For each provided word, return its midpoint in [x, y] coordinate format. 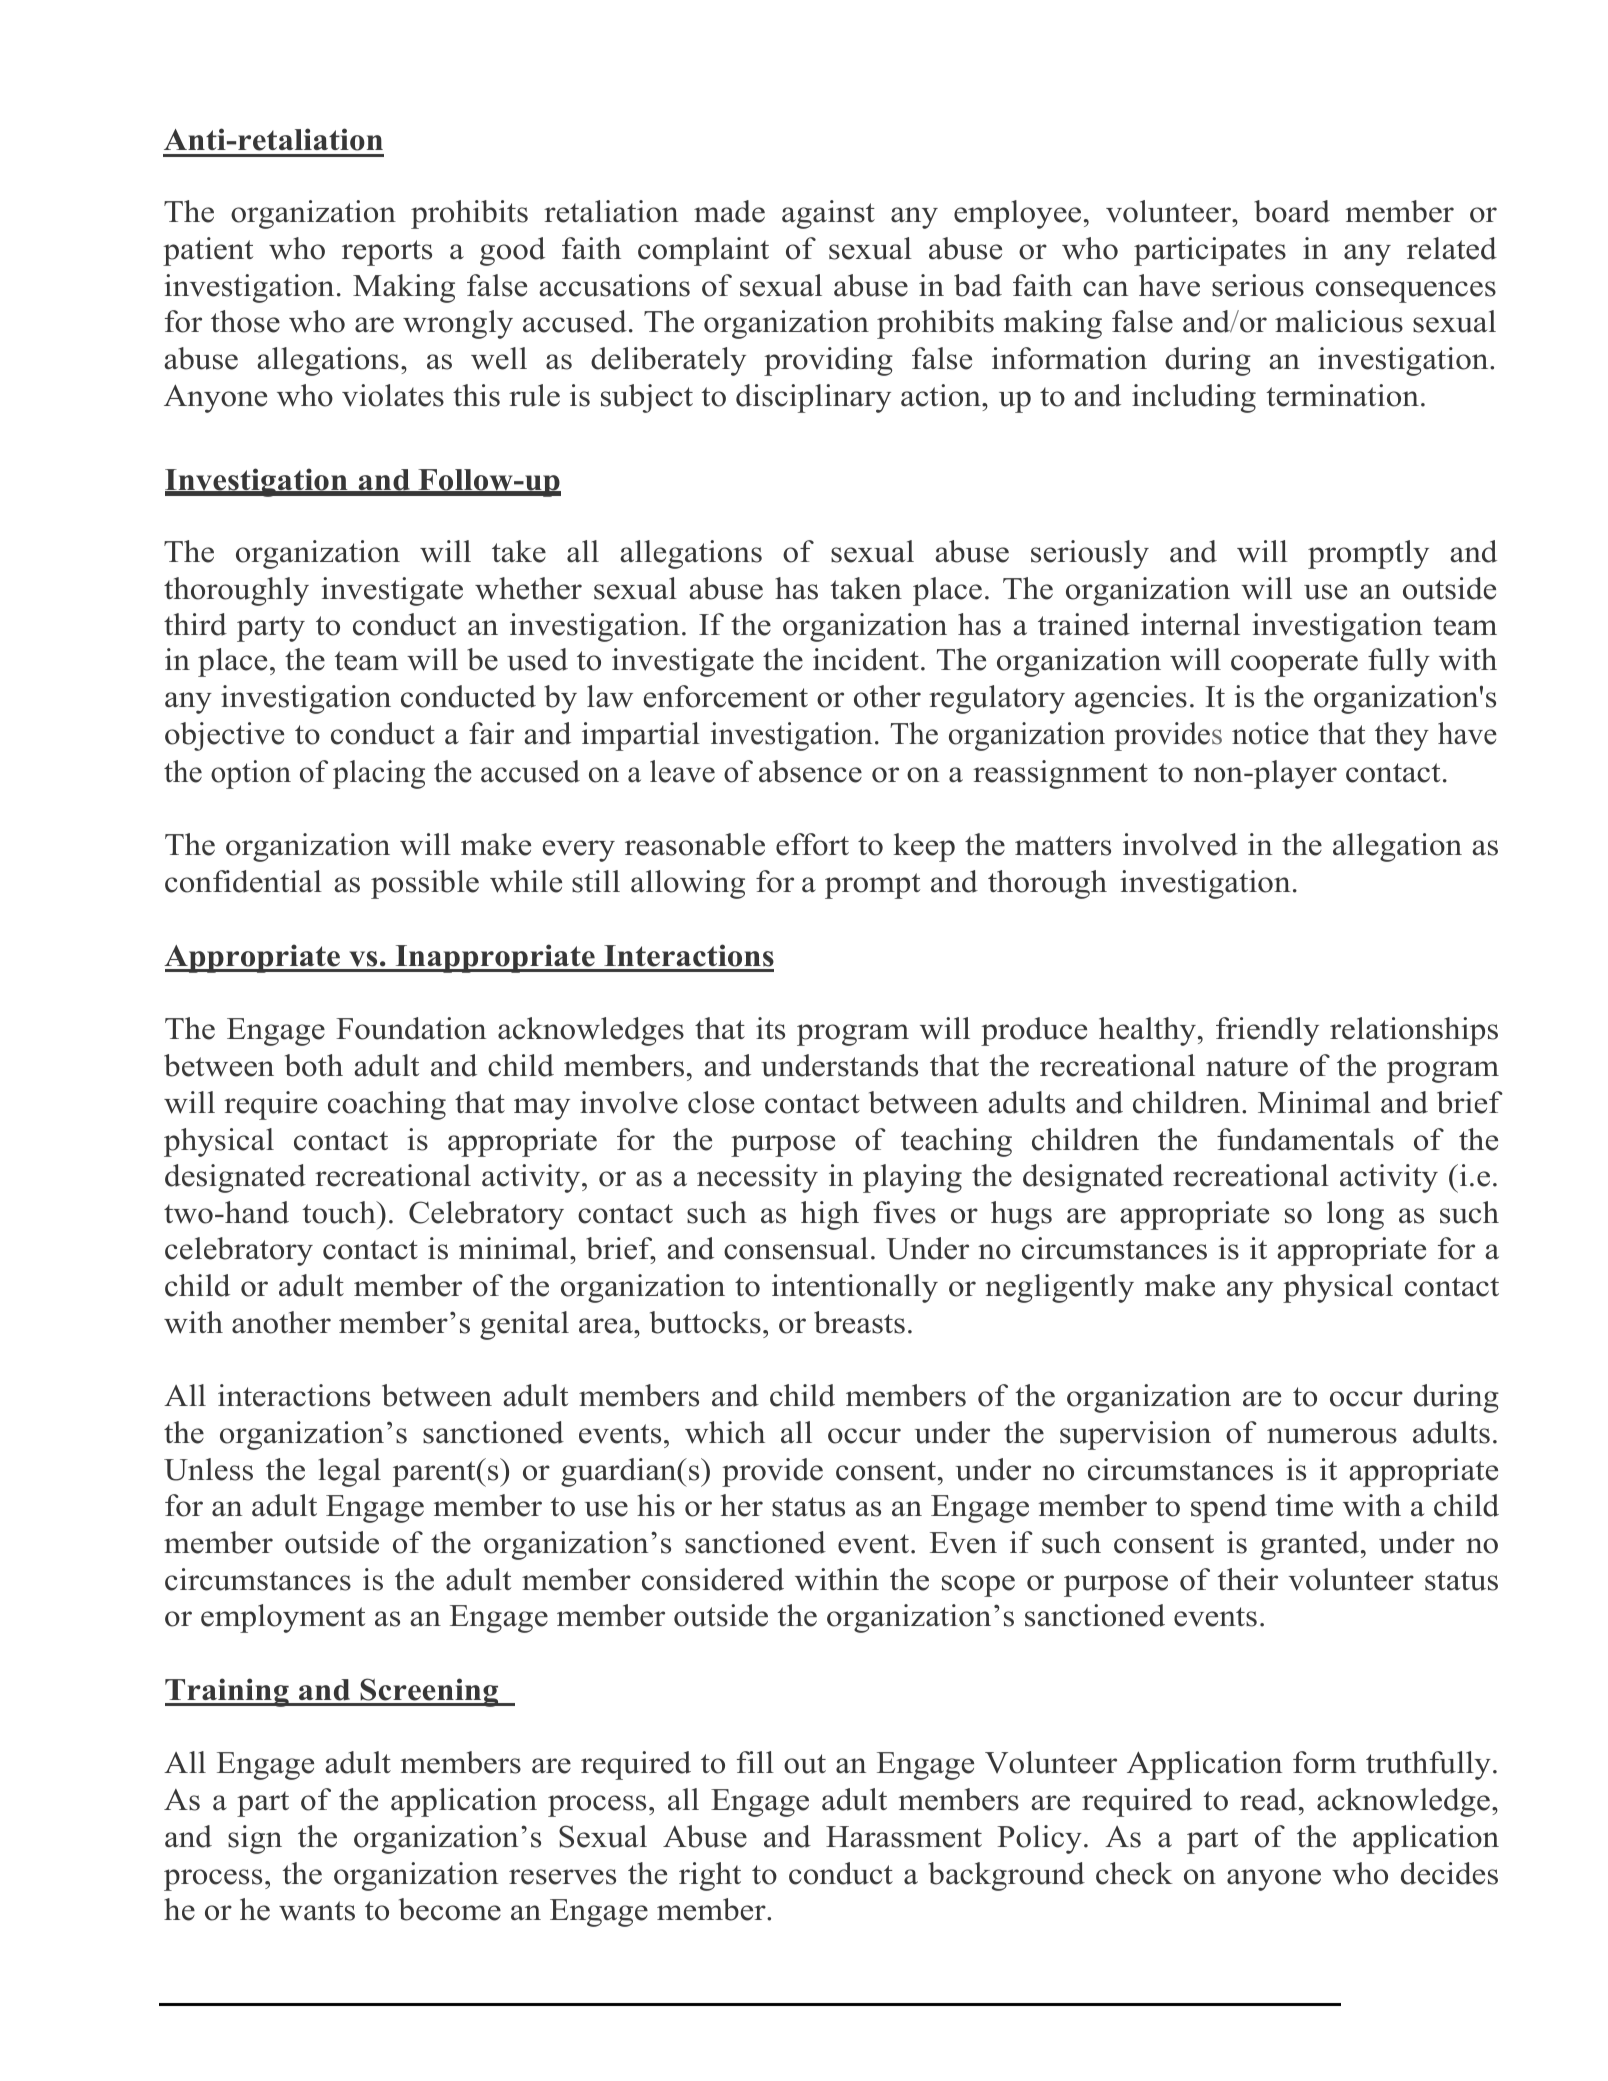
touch [340, 1212]
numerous [1332, 1436]
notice [1270, 733]
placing [379, 774]
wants [317, 1911]
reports [387, 253]
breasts [859, 1322]
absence [810, 771]
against [828, 214]
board [1292, 211]
